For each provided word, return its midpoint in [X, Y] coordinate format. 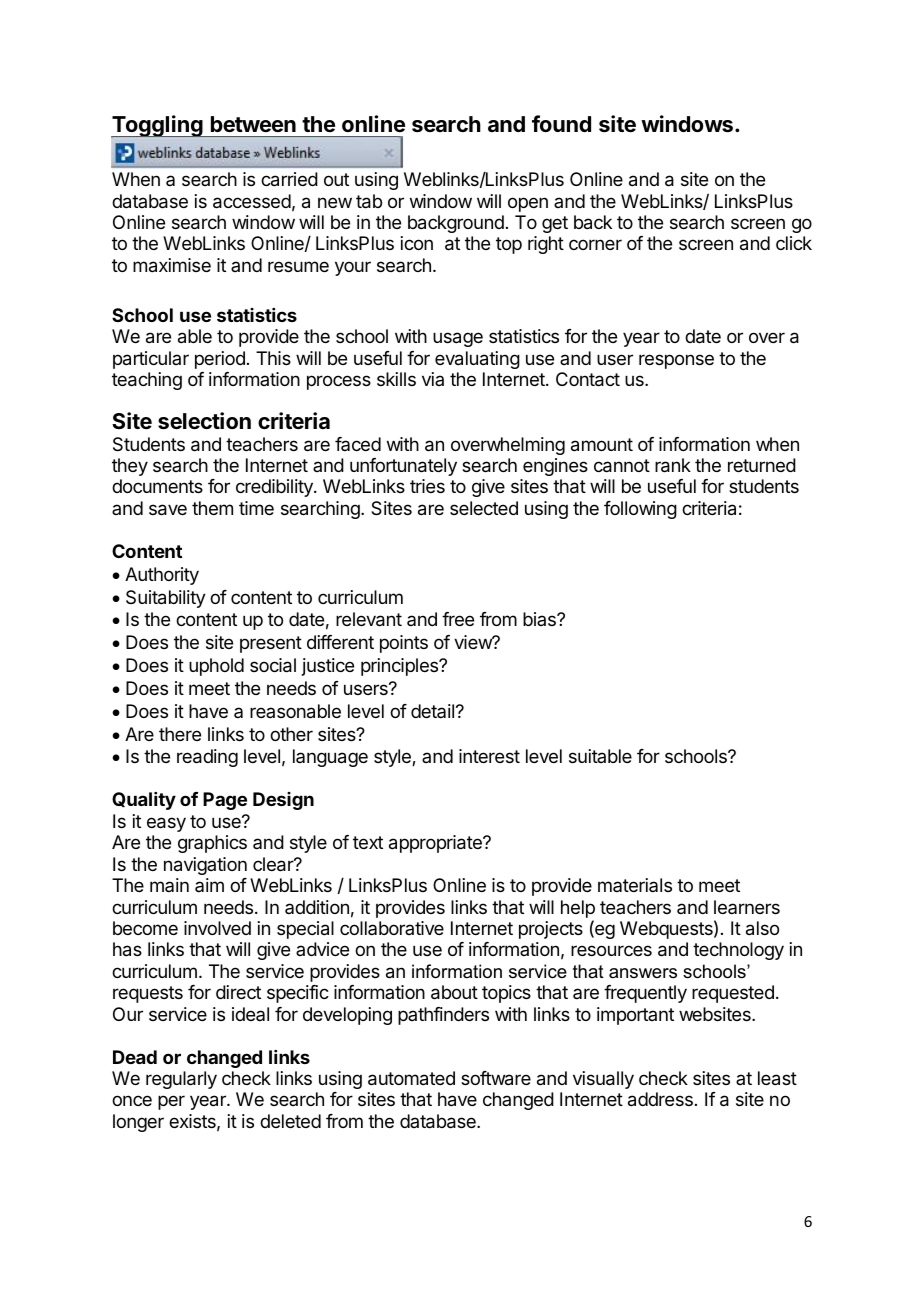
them [212, 508]
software [496, 1078]
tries [427, 486]
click [794, 243]
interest [489, 756]
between [253, 124]
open [528, 204]
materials [635, 885]
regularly [181, 1080]
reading [207, 758]
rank [673, 465]
